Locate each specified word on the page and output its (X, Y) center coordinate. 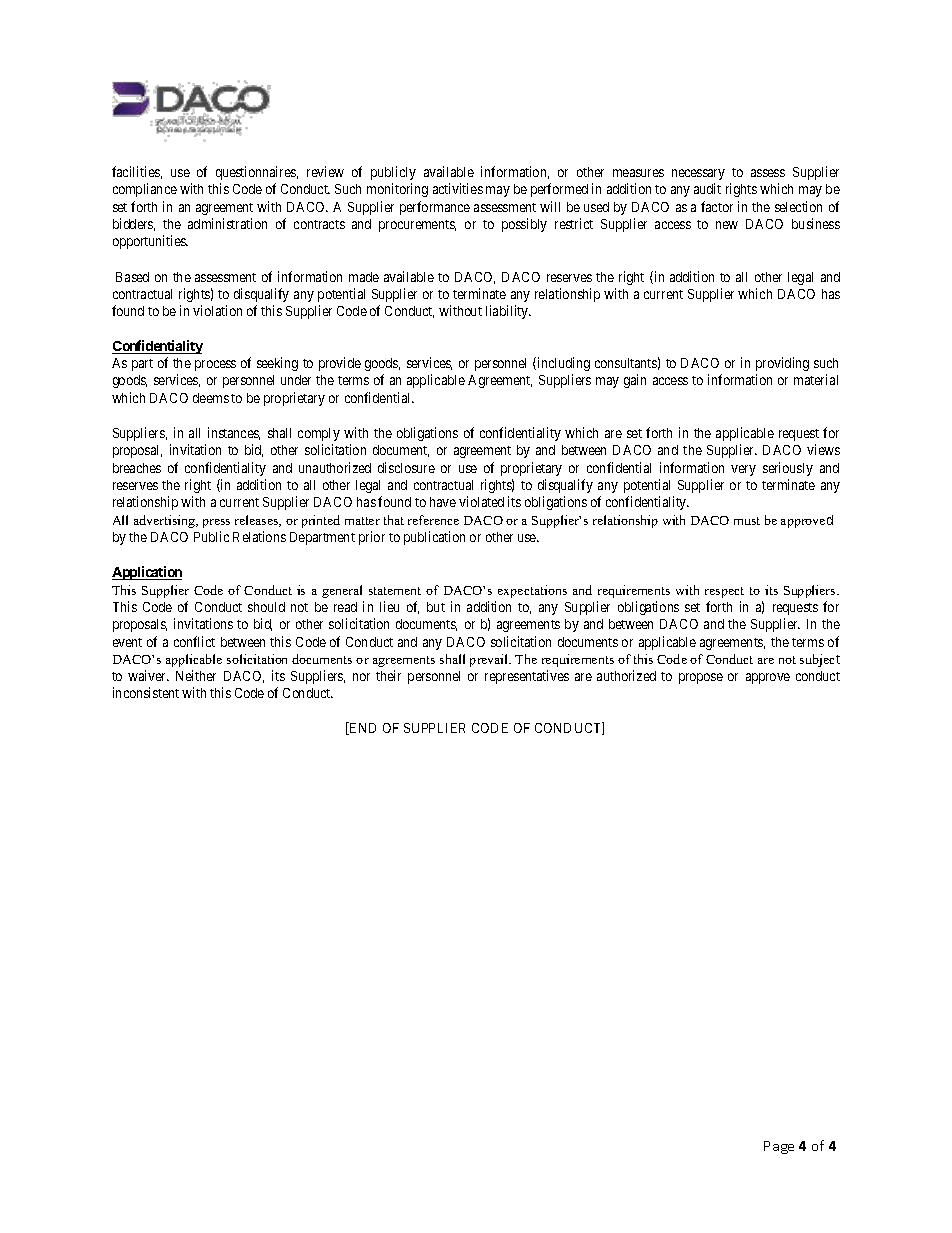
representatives (527, 677)
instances (234, 433)
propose (701, 678)
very (743, 470)
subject (820, 660)
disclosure (406, 467)
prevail (490, 660)
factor (717, 206)
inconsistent (146, 692)
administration (227, 223)
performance (435, 208)
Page (779, 1147)
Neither (196, 675)
